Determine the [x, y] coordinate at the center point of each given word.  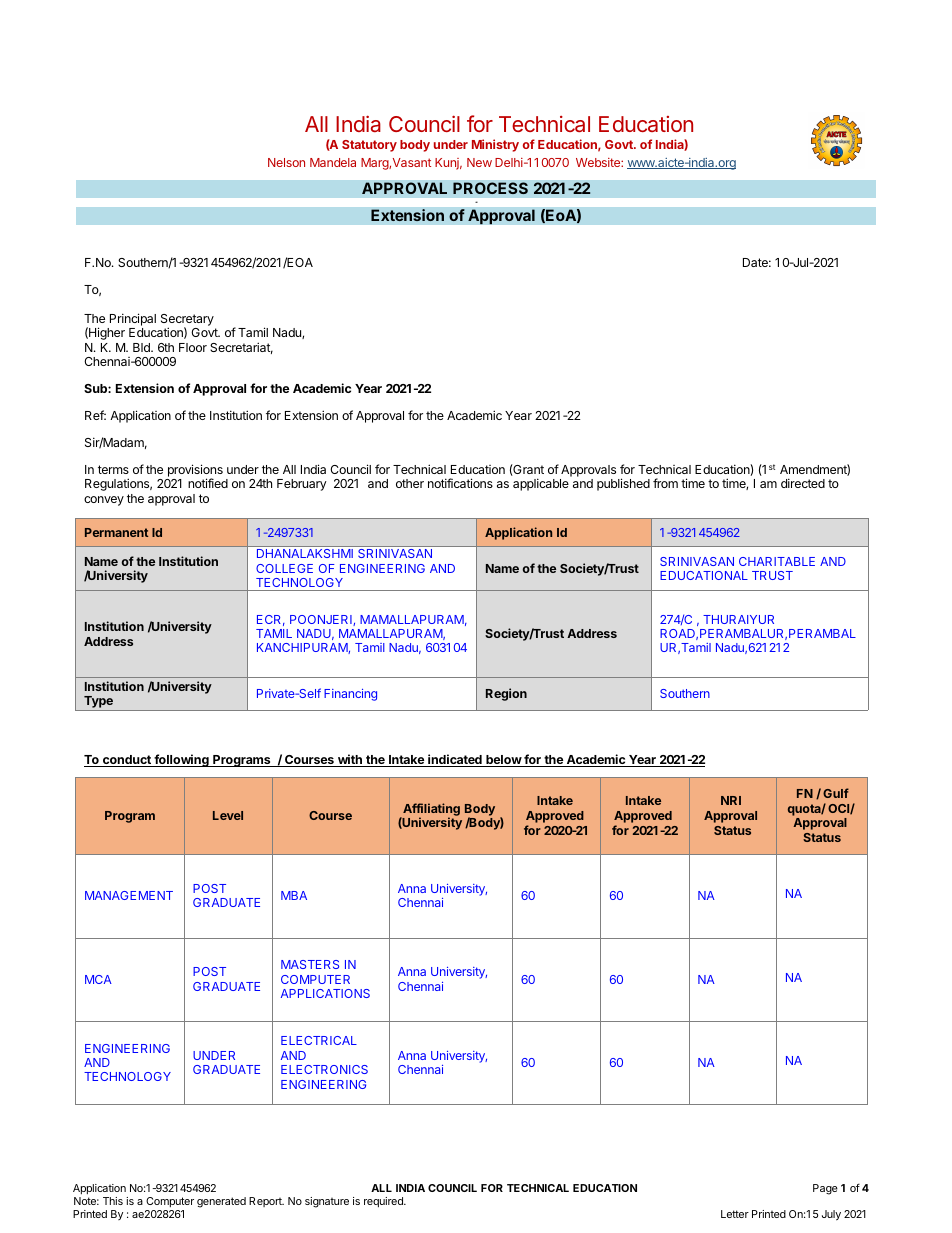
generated [221, 1202]
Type [98, 703]
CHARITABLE [777, 561]
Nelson [286, 162]
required [384, 1202]
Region [506, 694]
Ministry [495, 145]
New [479, 162]
